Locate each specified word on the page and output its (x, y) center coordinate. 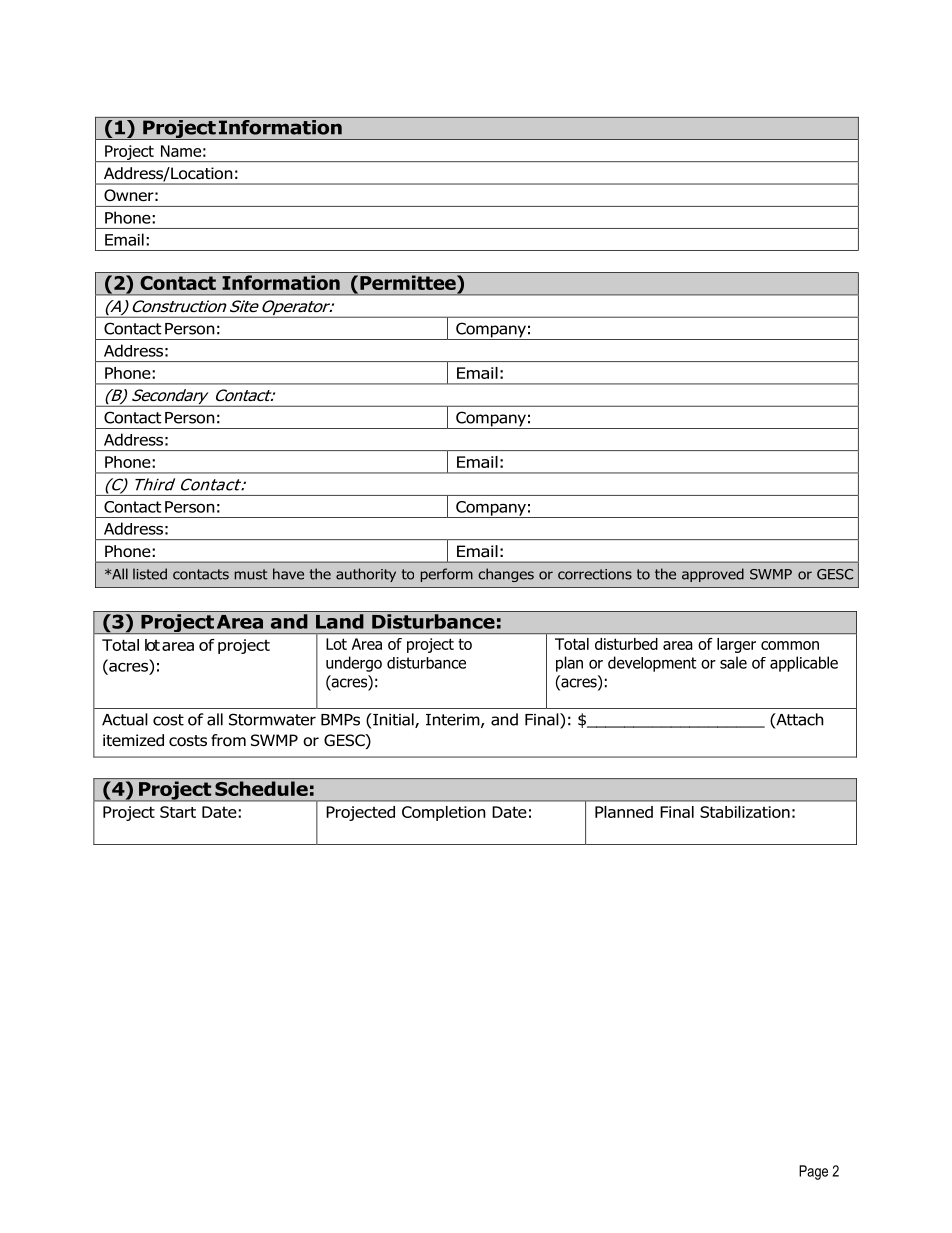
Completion (444, 813)
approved (713, 575)
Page (813, 1172)
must (251, 574)
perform (447, 575)
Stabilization (745, 812)
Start (178, 812)
